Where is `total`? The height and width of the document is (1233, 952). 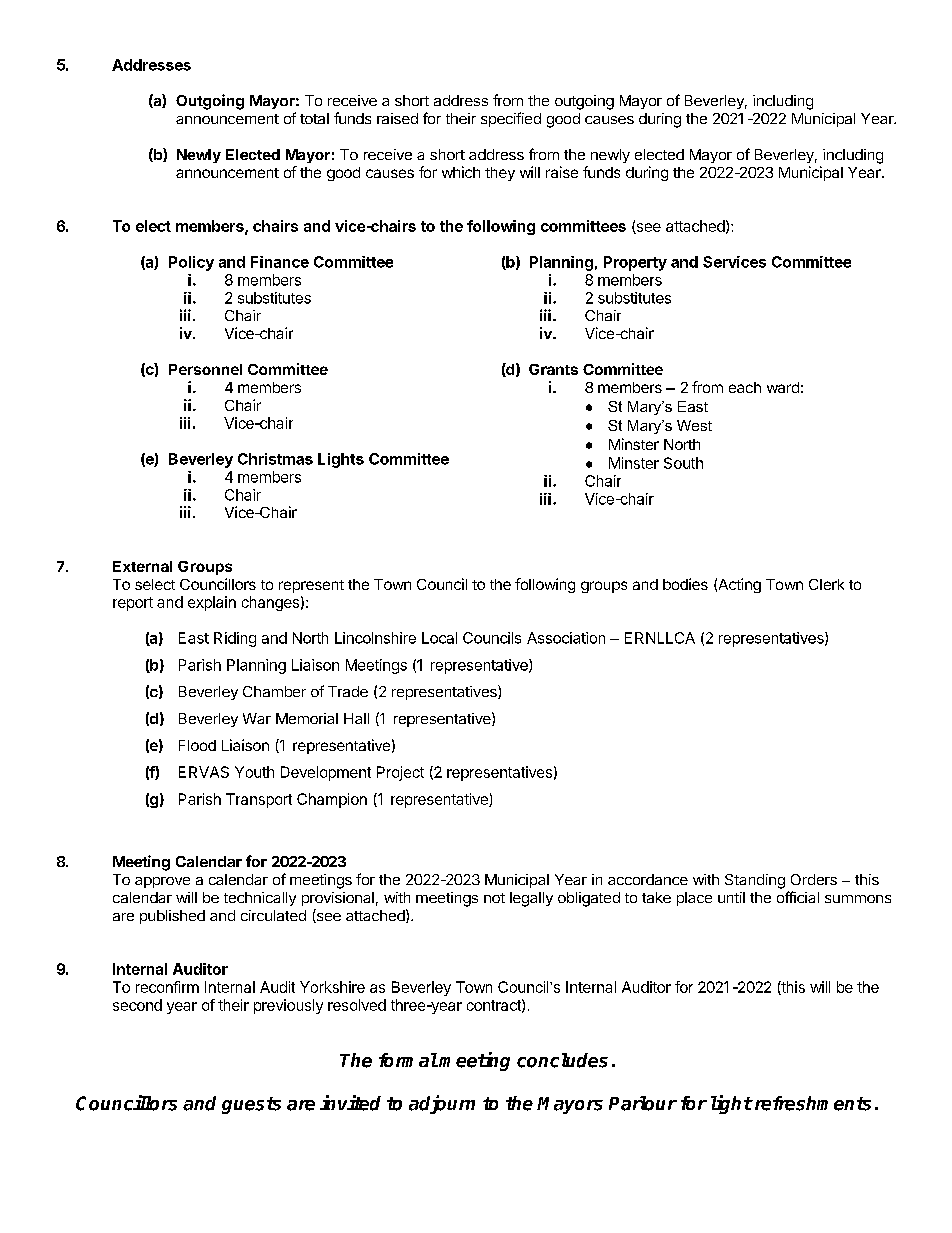 total is located at coordinates (314, 118).
